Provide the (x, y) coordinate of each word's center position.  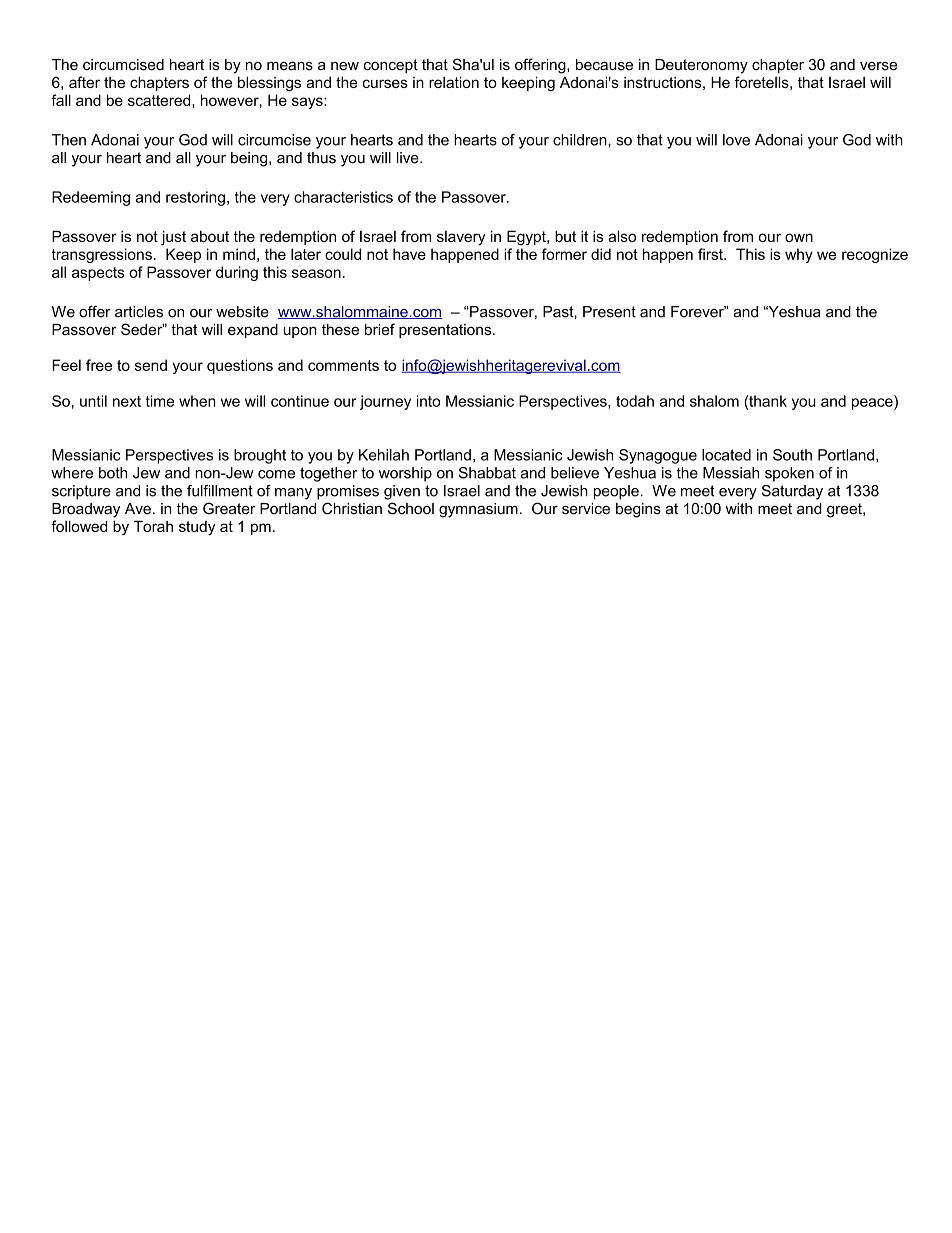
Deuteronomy (701, 66)
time (160, 401)
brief (380, 329)
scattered (160, 100)
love (736, 140)
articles (139, 312)
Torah (153, 526)
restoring (195, 198)
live (409, 158)
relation (454, 82)
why (799, 255)
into (428, 401)
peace (873, 404)
